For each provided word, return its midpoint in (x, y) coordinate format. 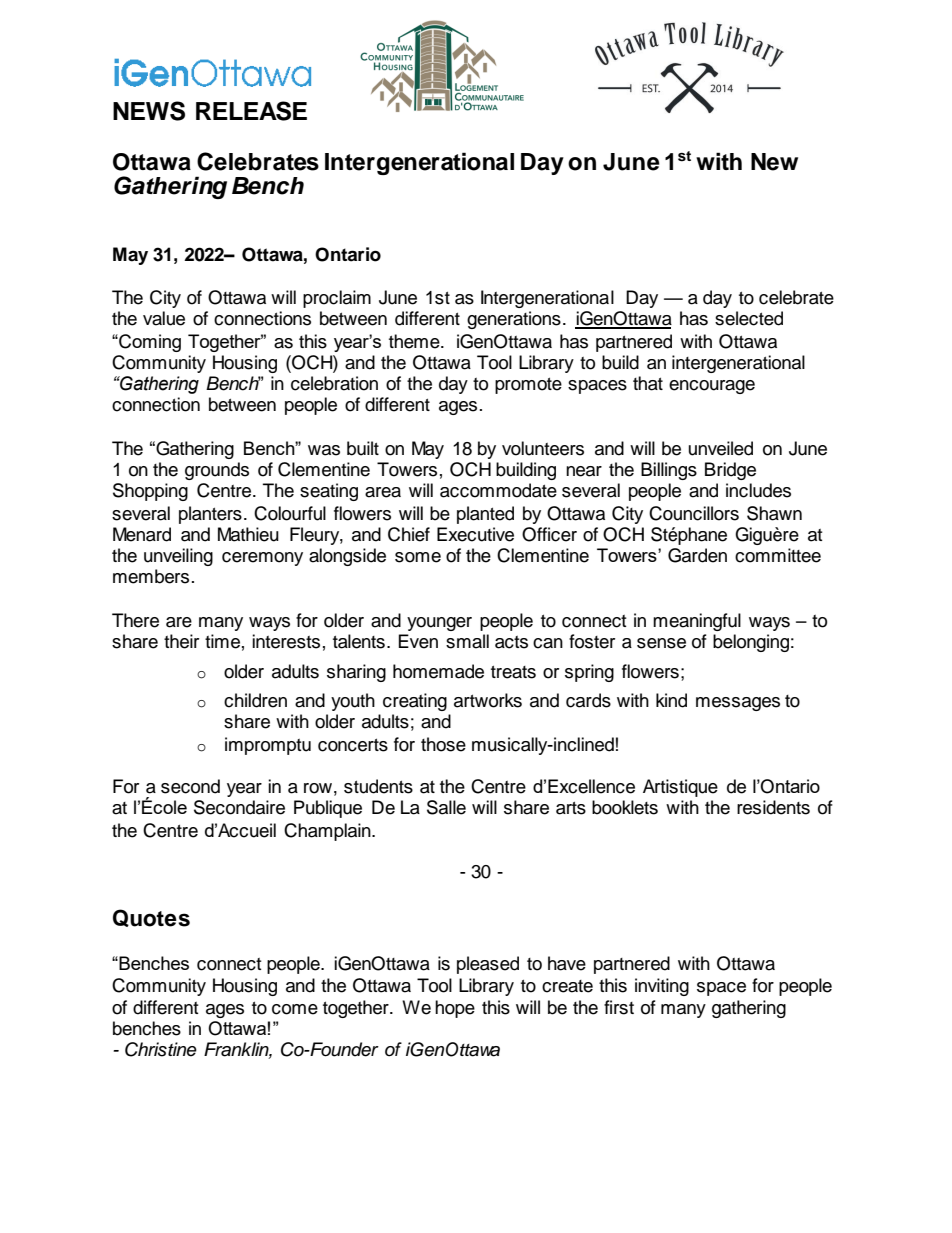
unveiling (178, 557)
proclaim (337, 299)
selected (749, 318)
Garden (697, 555)
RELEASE (251, 111)
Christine (161, 1049)
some (418, 557)
